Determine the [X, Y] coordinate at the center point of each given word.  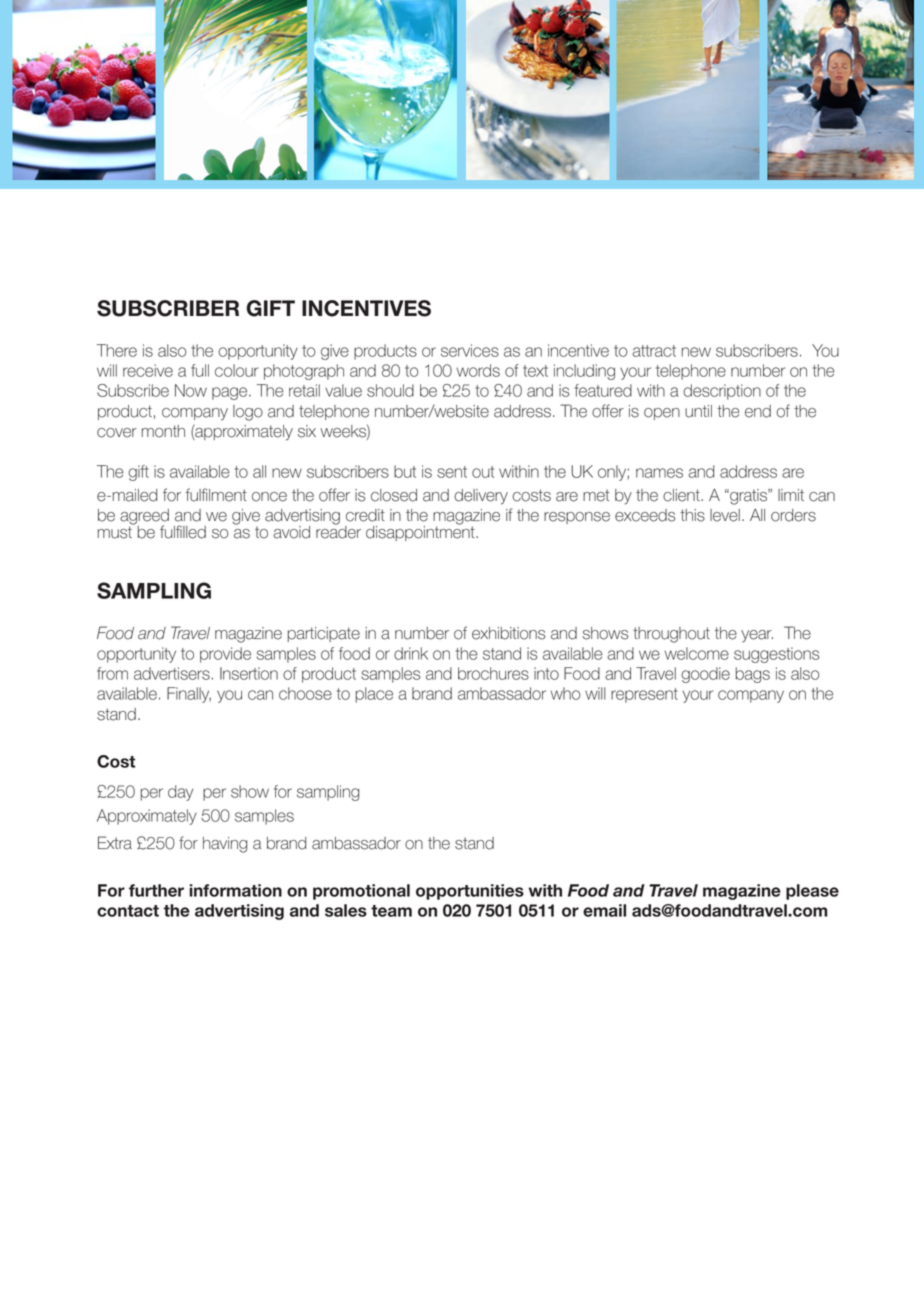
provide [225, 655]
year [757, 636]
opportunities [470, 892]
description [722, 392]
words [478, 370]
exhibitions [508, 633]
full [200, 370]
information [235, 890]
